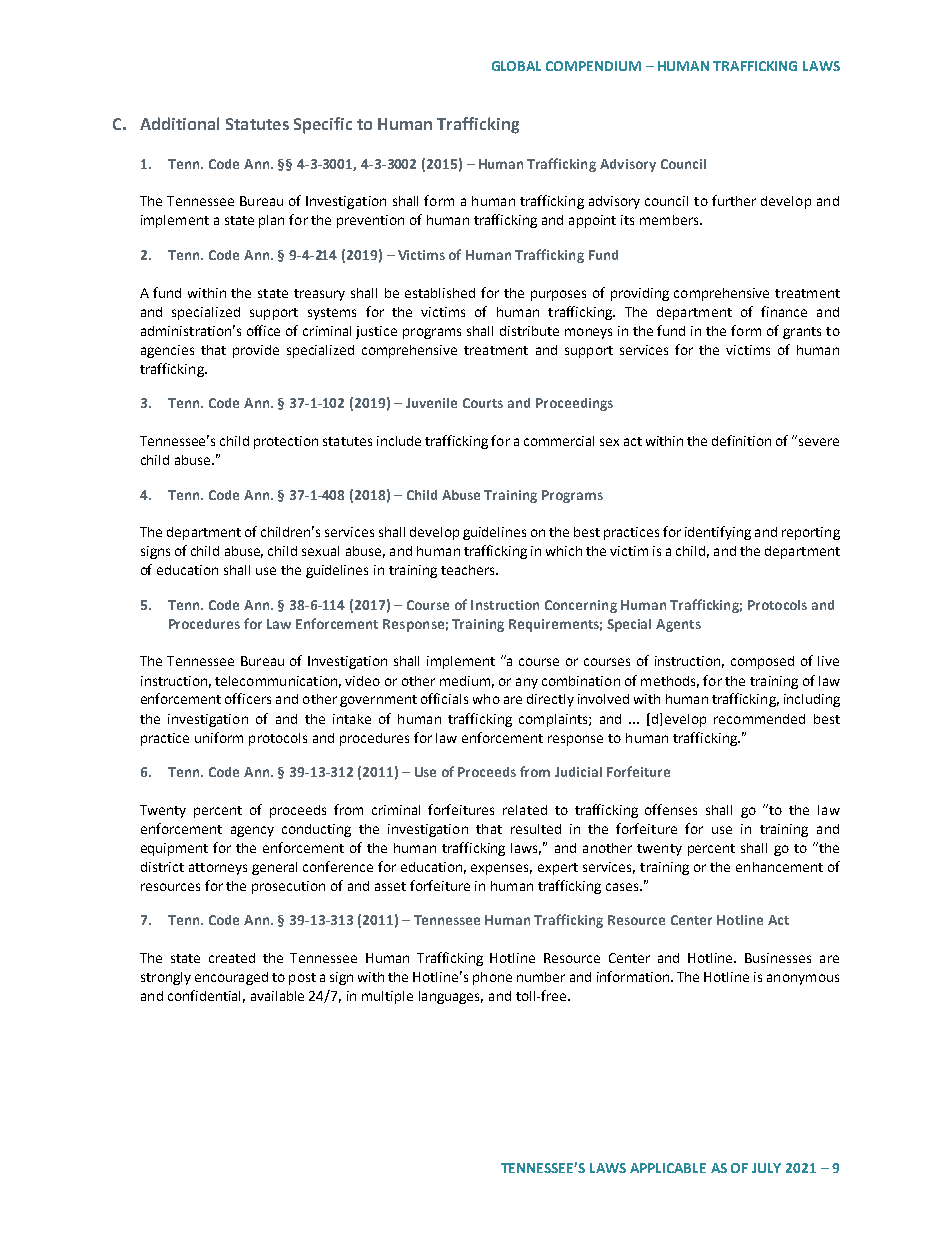  Describe the element at coordinates (286, 442) in the image. I see `protection` at that location.
